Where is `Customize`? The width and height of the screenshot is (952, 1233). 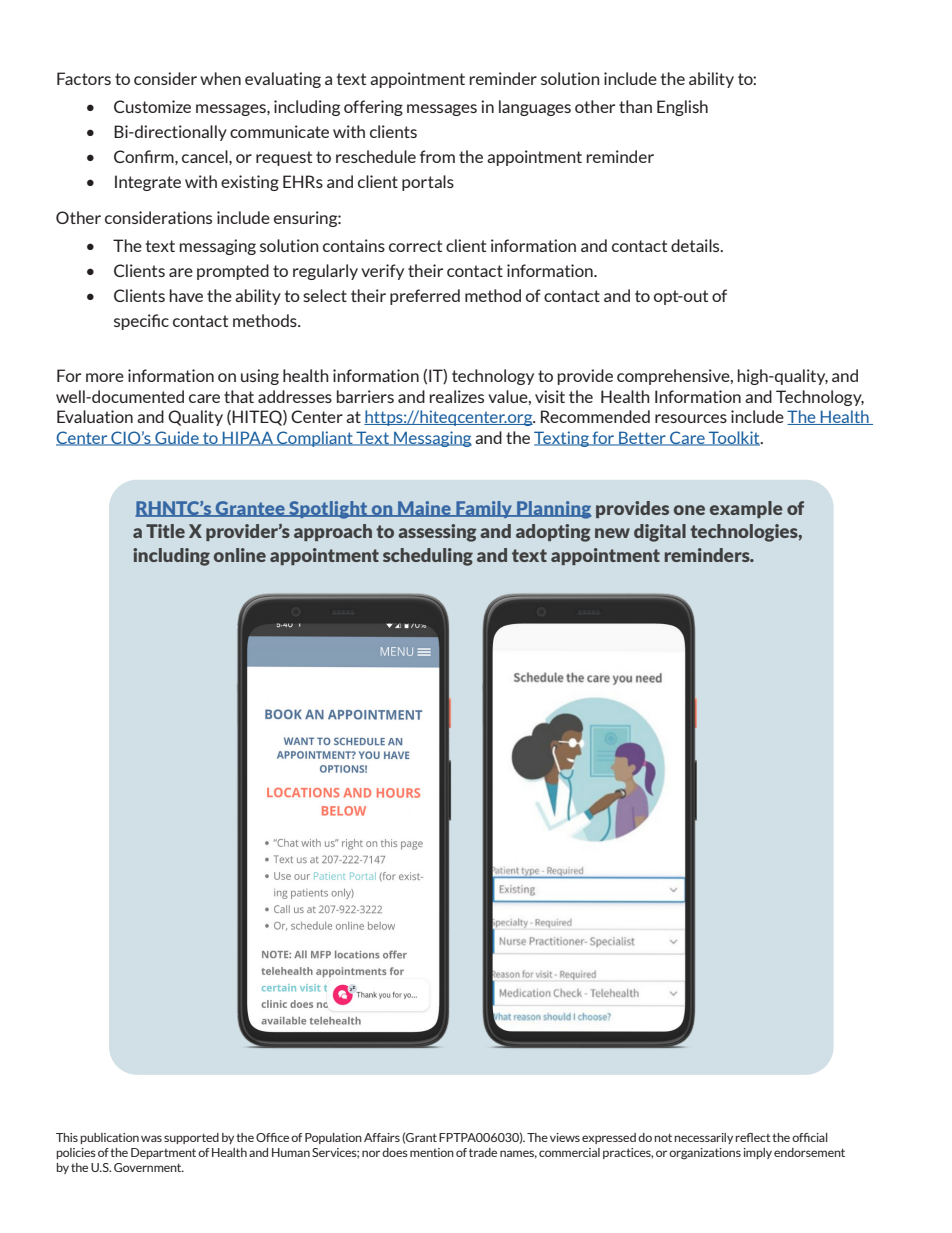
Customize is located at coordinates (152, 106).
